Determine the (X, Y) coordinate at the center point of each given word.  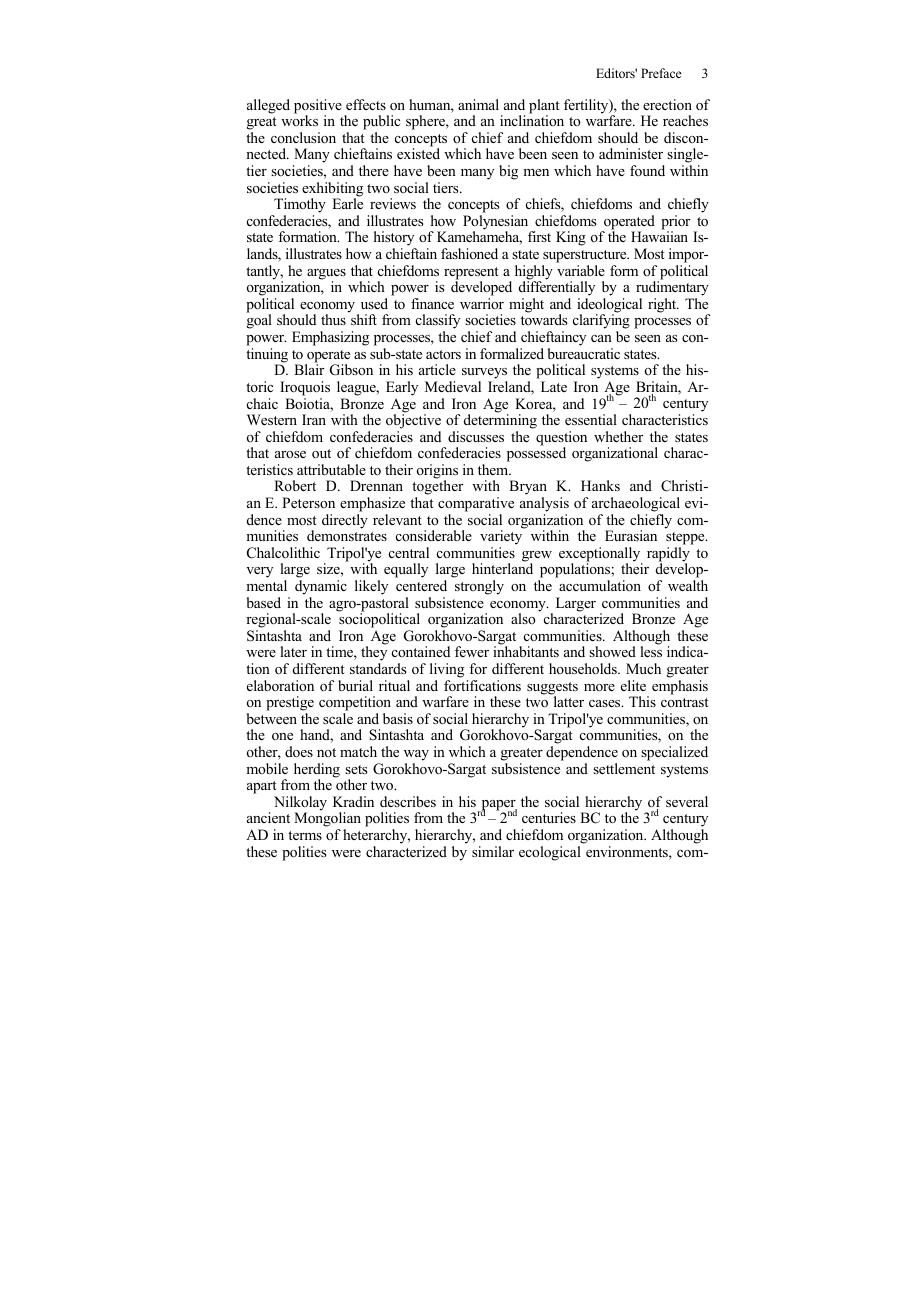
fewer (472, 651)
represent (471, 274)
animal (478, 104)
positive (318, 107)
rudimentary (672, 289)
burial (355, 685)
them (494, 469)
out (321, 454)
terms (305, 835)
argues (326, 275)
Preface (661, 73)
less (651, 651)
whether (618, 436)
